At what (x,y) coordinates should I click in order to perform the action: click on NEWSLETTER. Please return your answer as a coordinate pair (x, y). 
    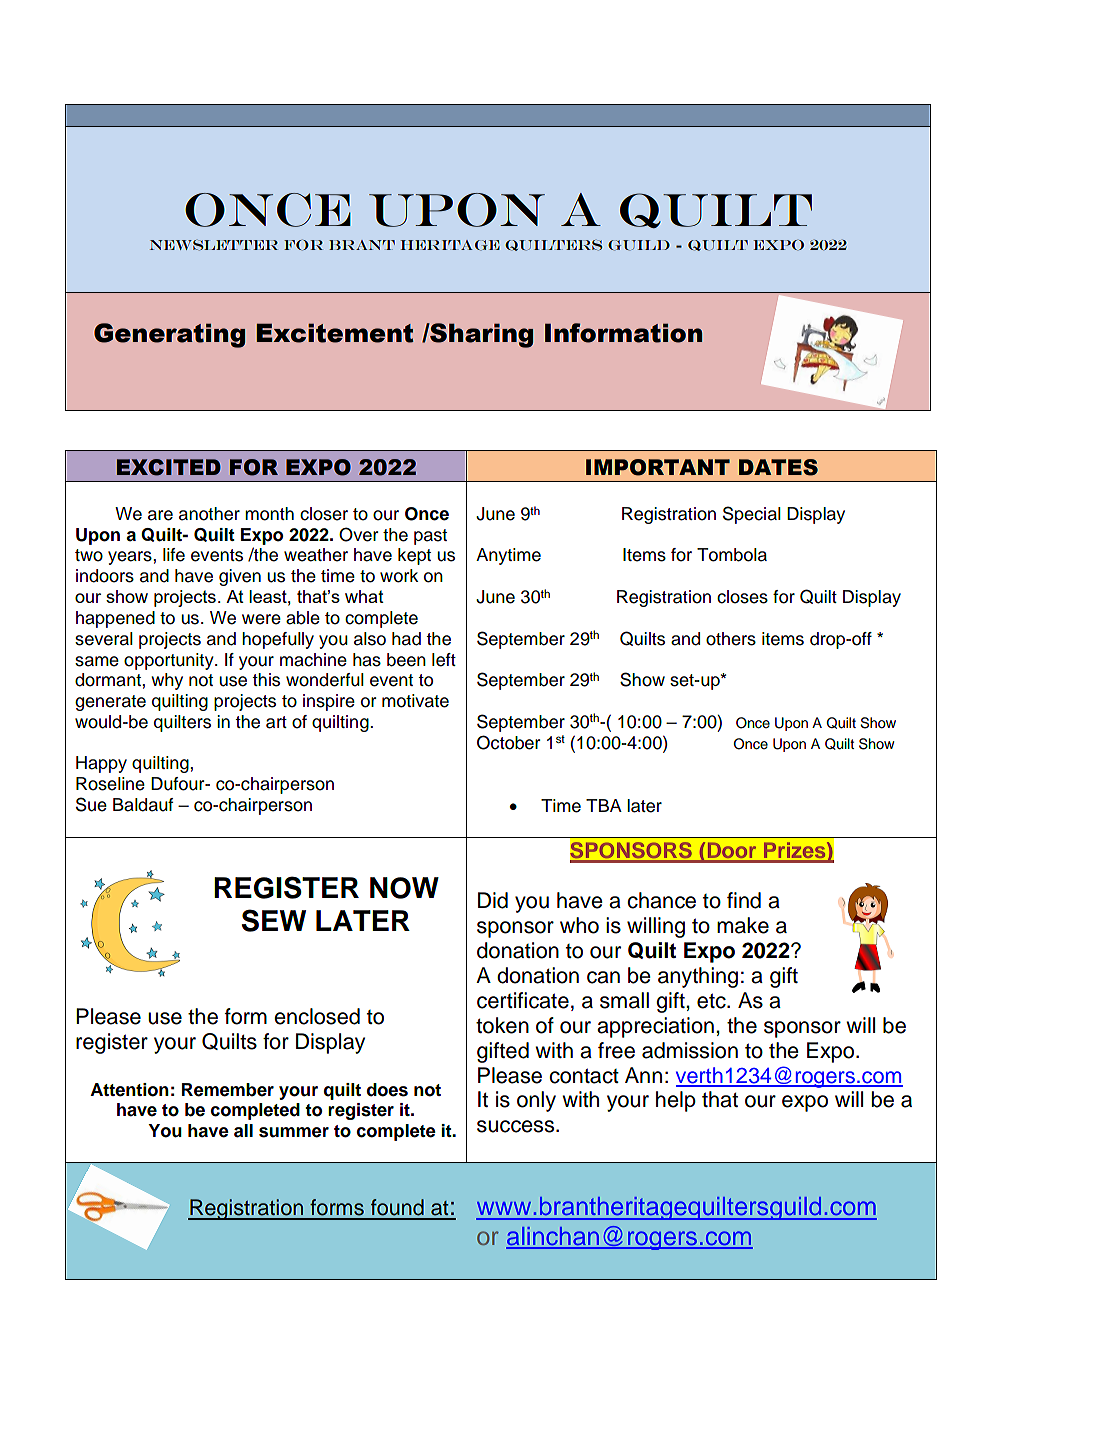
    Looking at the image, I should click on (214, 245).
